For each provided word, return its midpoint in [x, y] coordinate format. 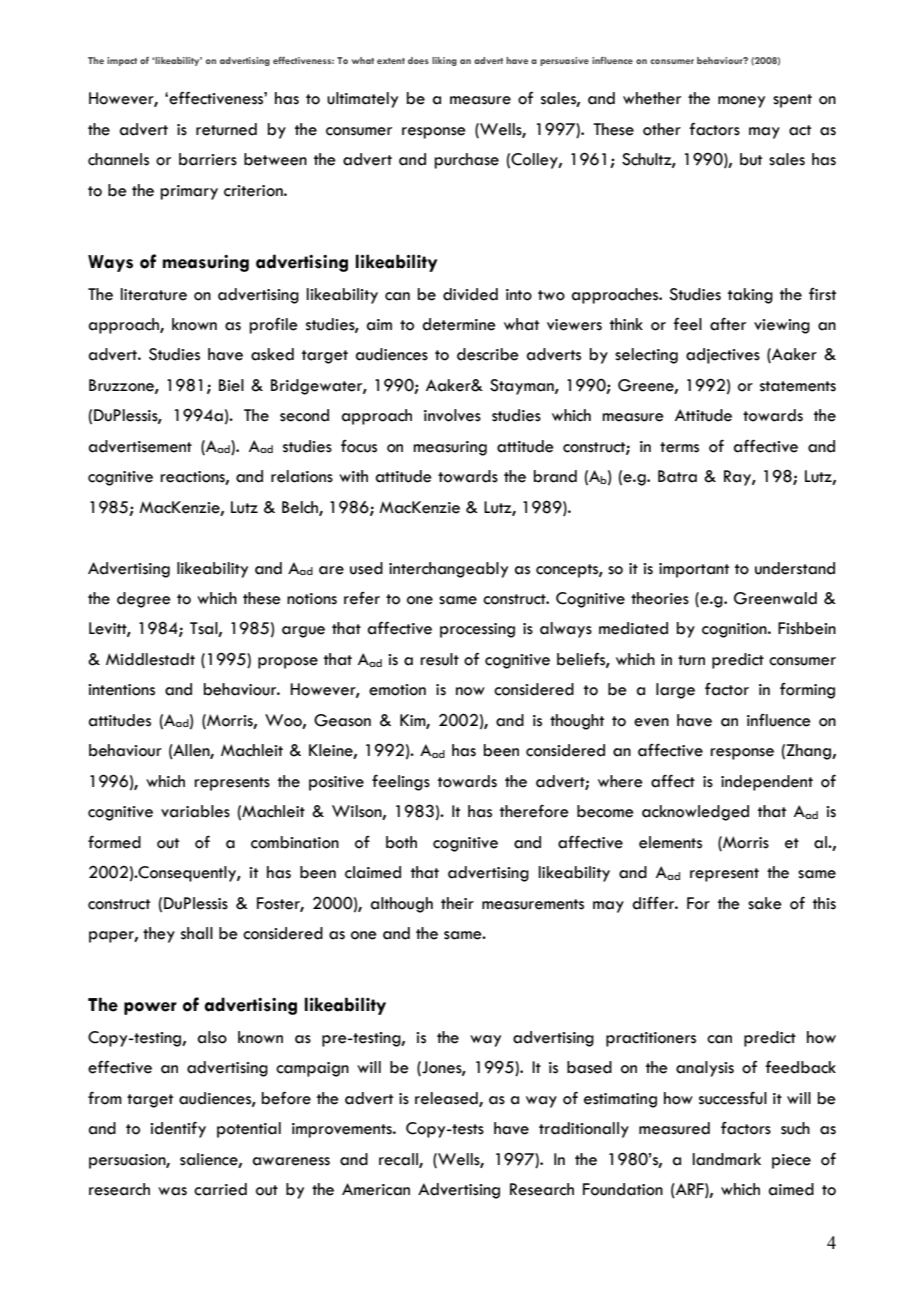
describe [488, 354]
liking [444, 61]
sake [765, 903]
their [457, 903]
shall [197, 933]
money [741, 102]
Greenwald [775, 598]
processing [477, 630]
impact [122, 61]
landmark [727, 1159]
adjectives [723, 356]
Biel [231, 385]
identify [178, 1129]
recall [399, 1160]
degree [144, 600]
